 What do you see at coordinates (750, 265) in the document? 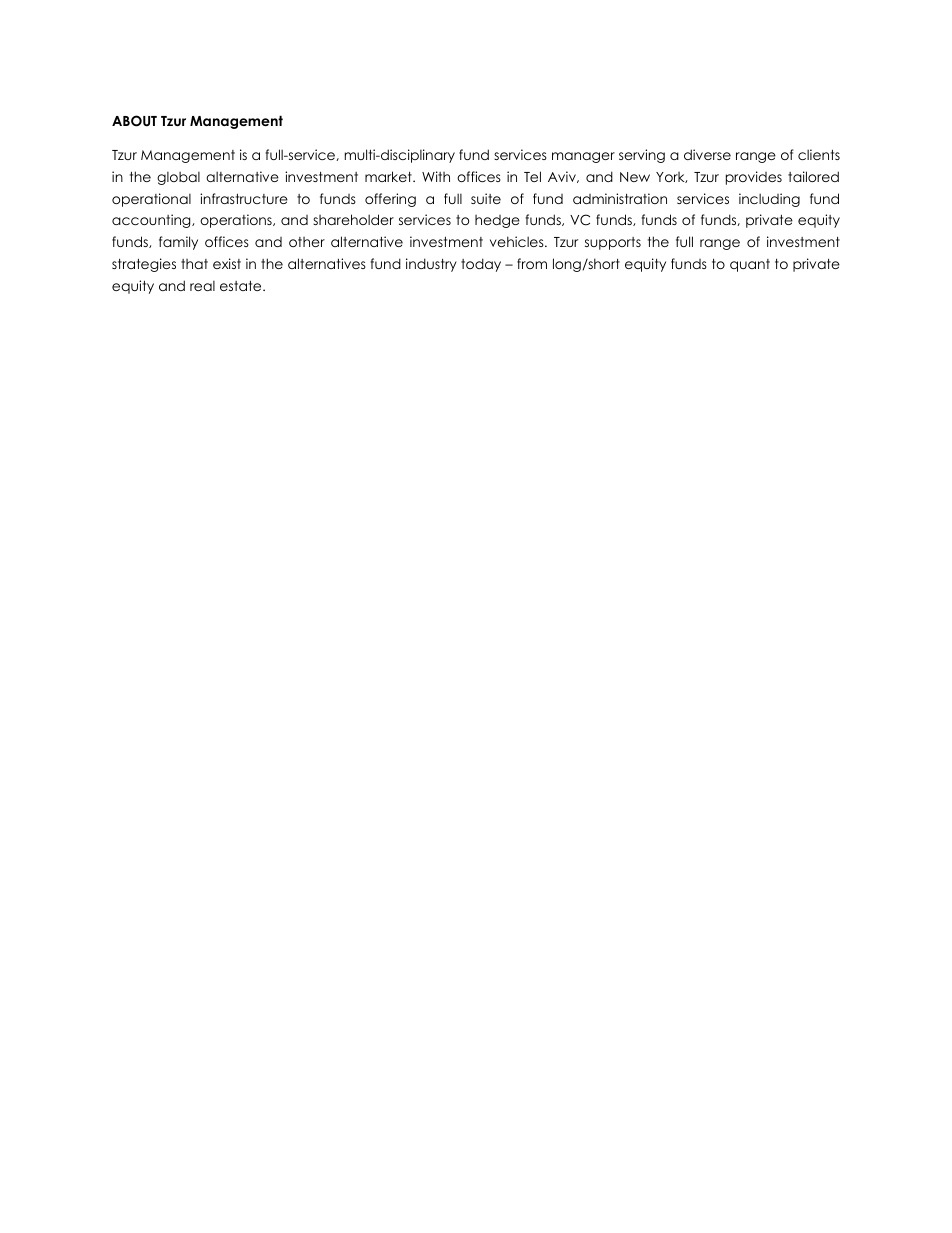
I see `quant` at bounding box center [750, 265].
